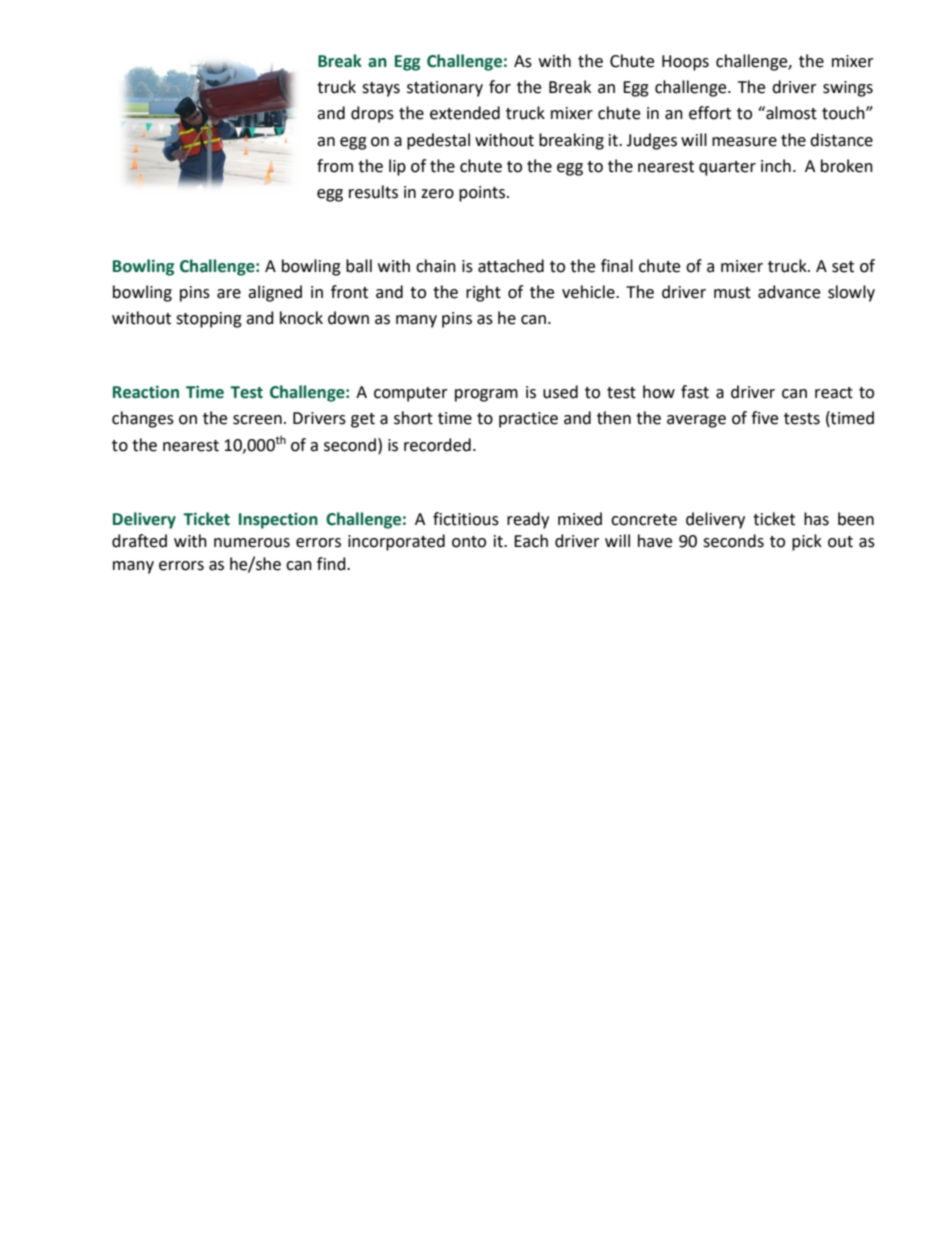  I want to click on stays, so click(381, 89).
